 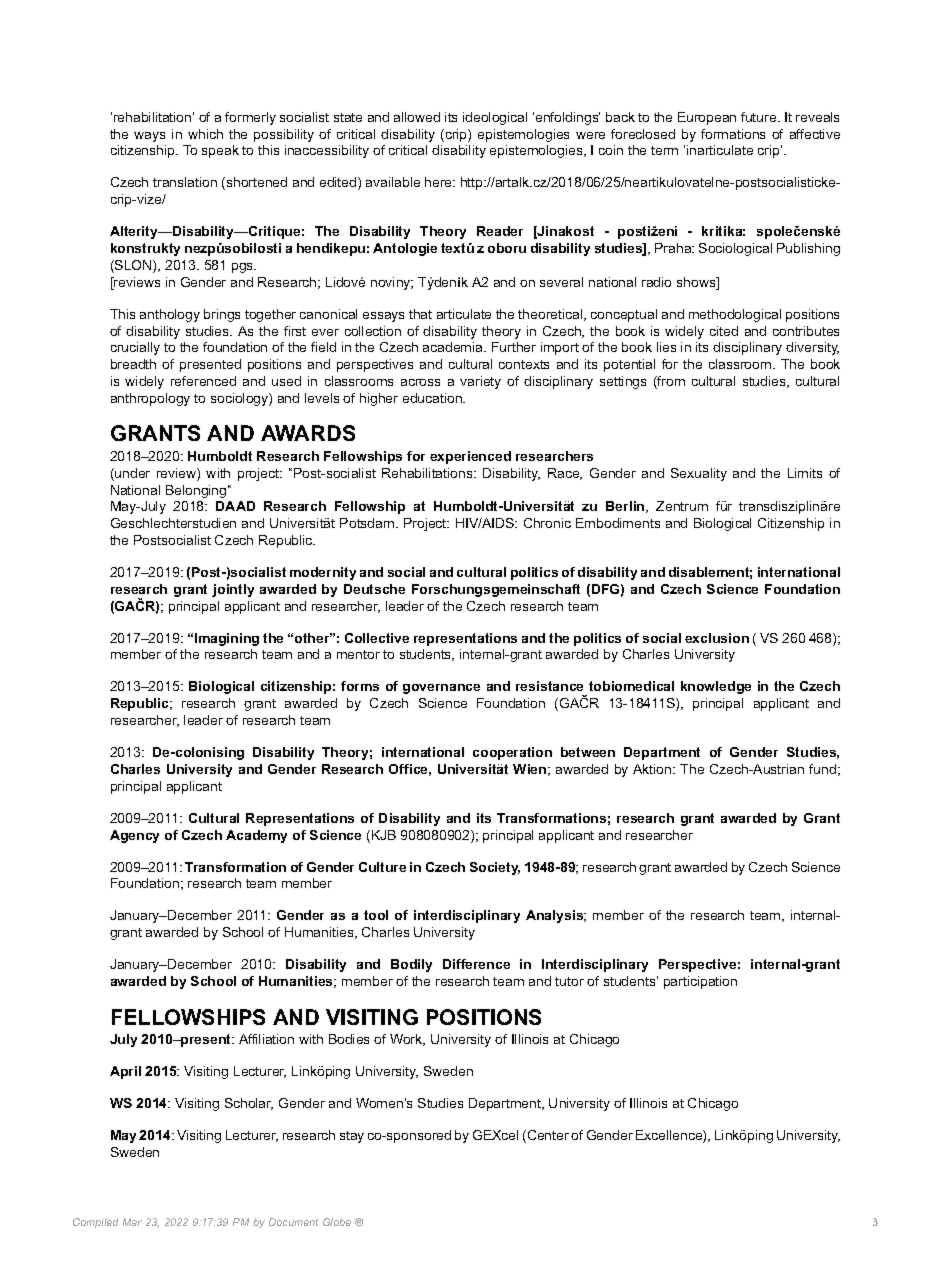 I want to click on future, so click(x=760, y=117).
